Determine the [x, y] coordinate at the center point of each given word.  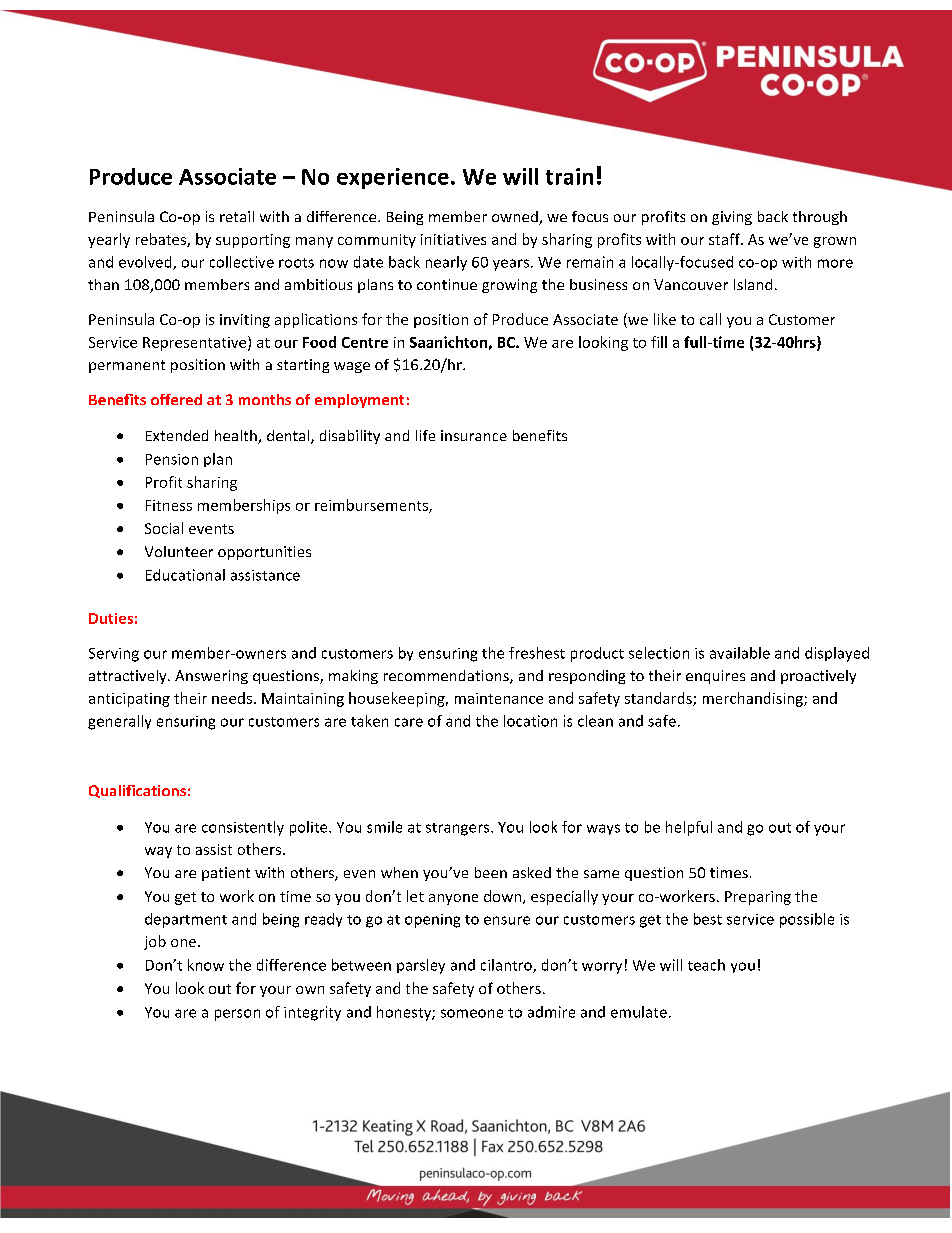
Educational [185, 575]
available [740, 653]
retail [237, 216]
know [206, 965]
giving [732, 218]
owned [516, 218]
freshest [537, 653]
